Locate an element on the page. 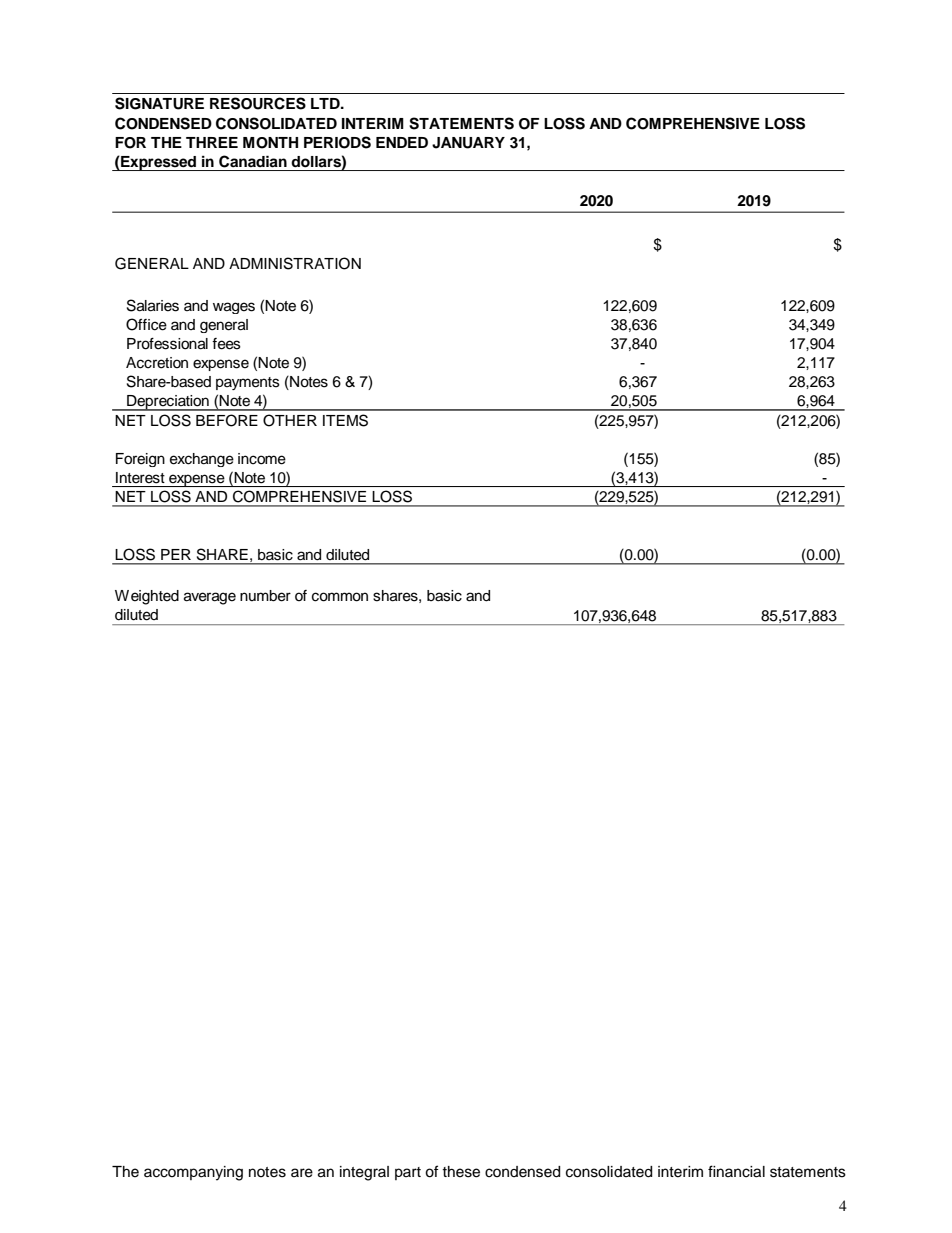  ITEMS is located at coordinates (345, 420).
